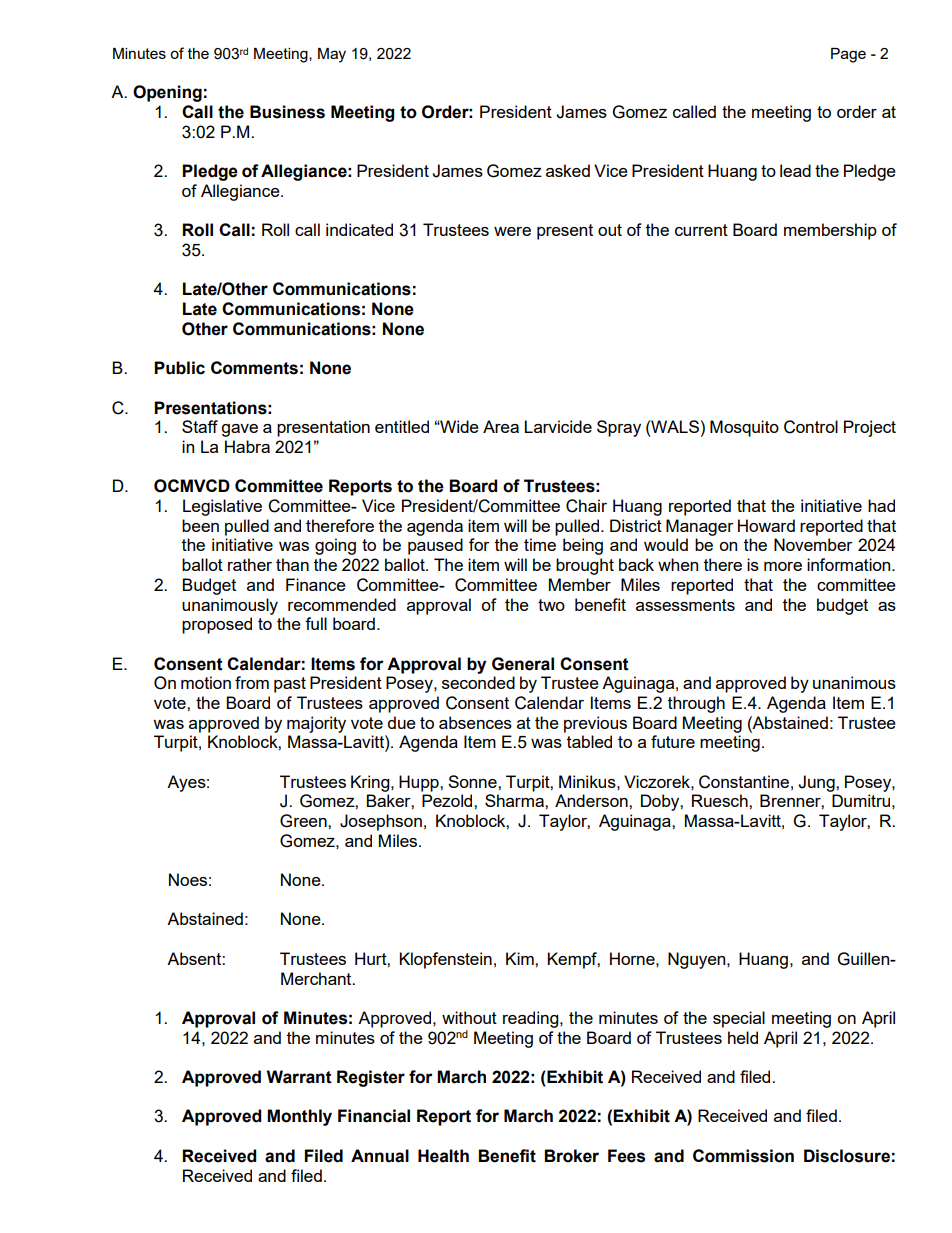  Describe the element at coordinates (304, 821) in the screenshot. I see `Green` at that location.
